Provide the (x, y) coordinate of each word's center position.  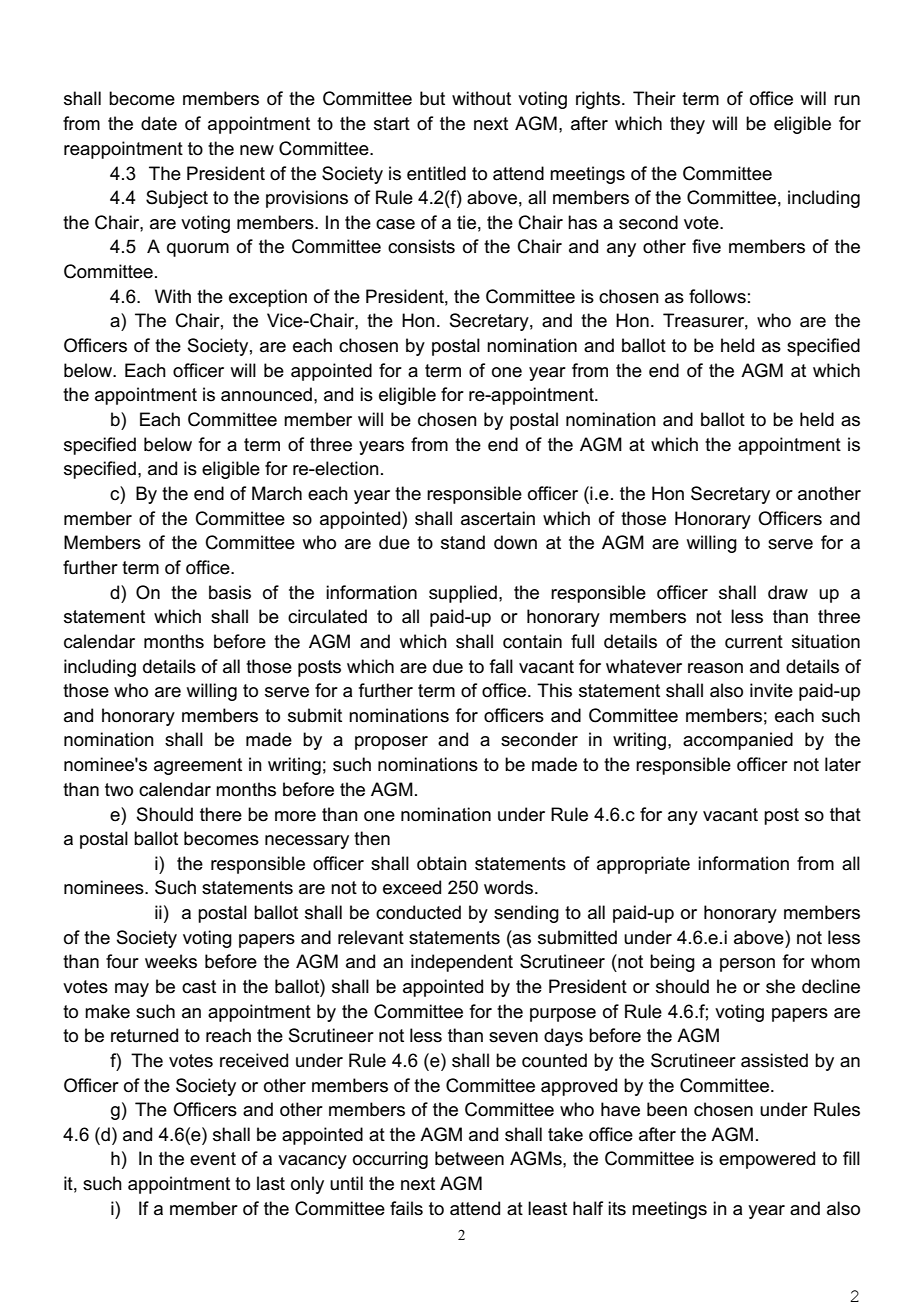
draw (788, 592)
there (221, 814)
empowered (767, 1160)
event (213, 1159)
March (277, 493)
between (469, 1158)
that (845, 814)
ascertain (498, 518)
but (432, 98)
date (159, 123)
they (687, 125)
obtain (442, 863)
